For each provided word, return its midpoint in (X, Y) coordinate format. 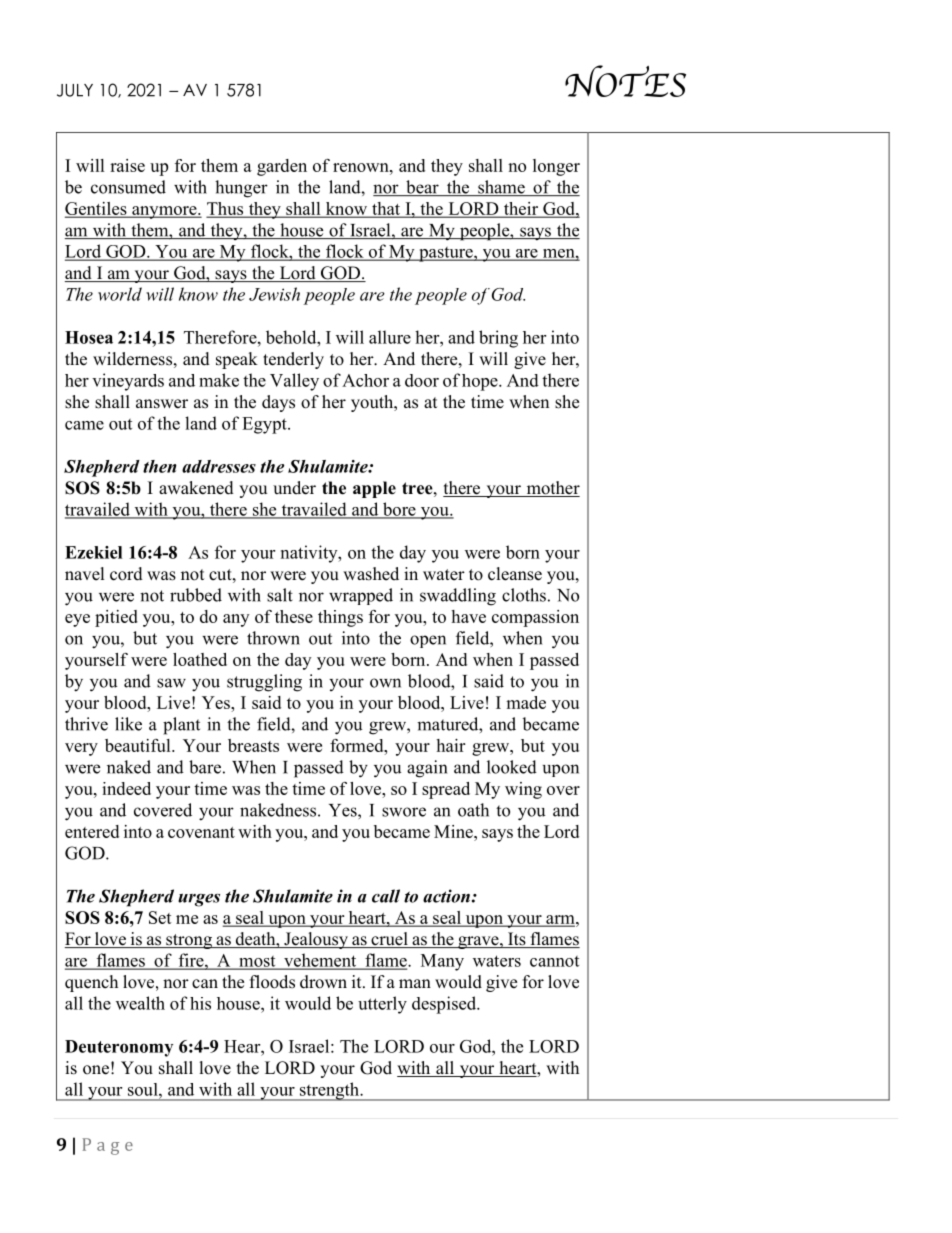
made (526, 702)
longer (556, 167)
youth (373, 403)
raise (127, 165)
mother (552, 489)
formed (358, 745)
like (128, 724)
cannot (554, 961)
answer (162, 404)
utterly (382, 1005)
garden (282, 167)
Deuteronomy (119, 1048)
